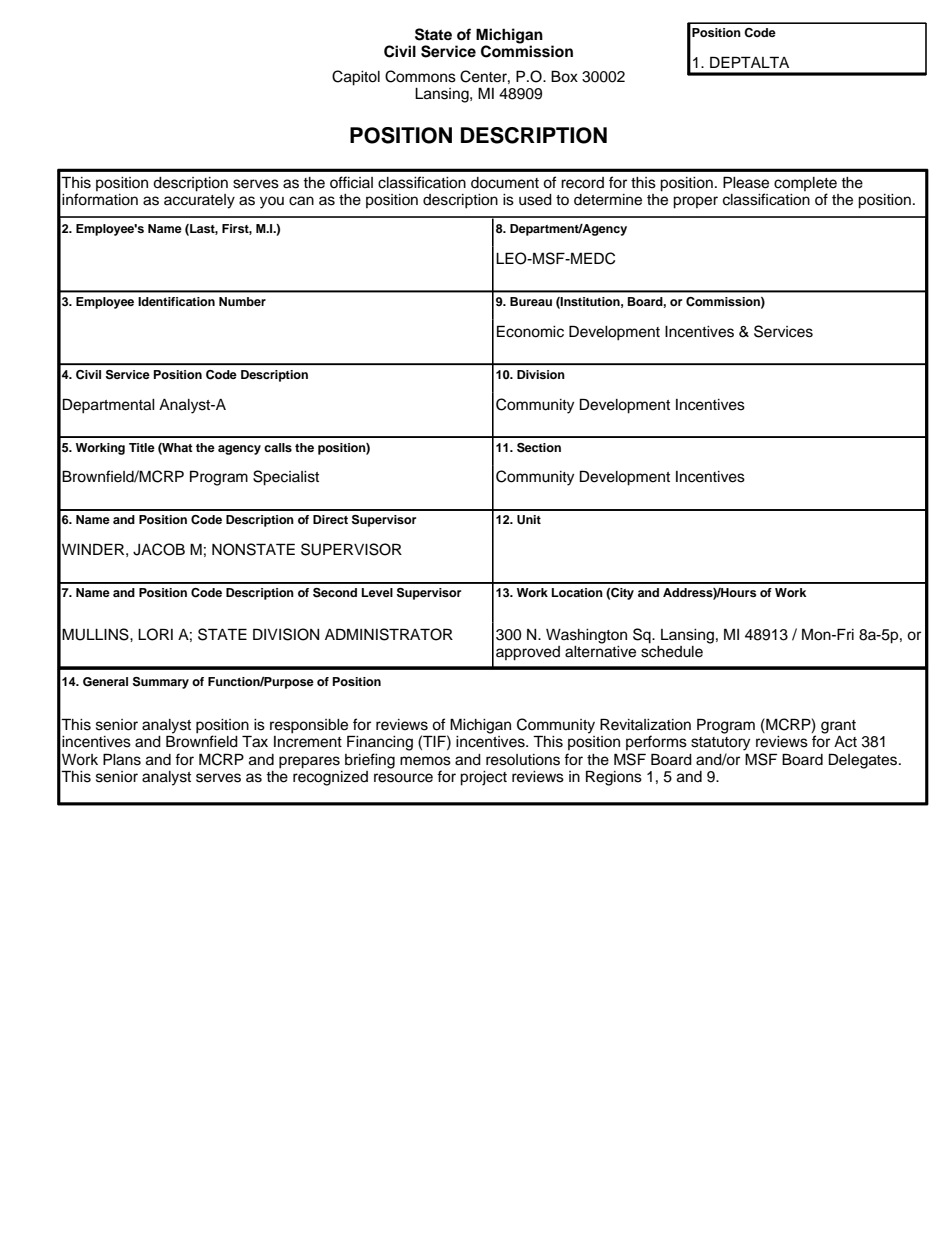 The image size is (952, 1233). Describe the element at coordinates (142, 447) in the image. I see `Title` at that location.
